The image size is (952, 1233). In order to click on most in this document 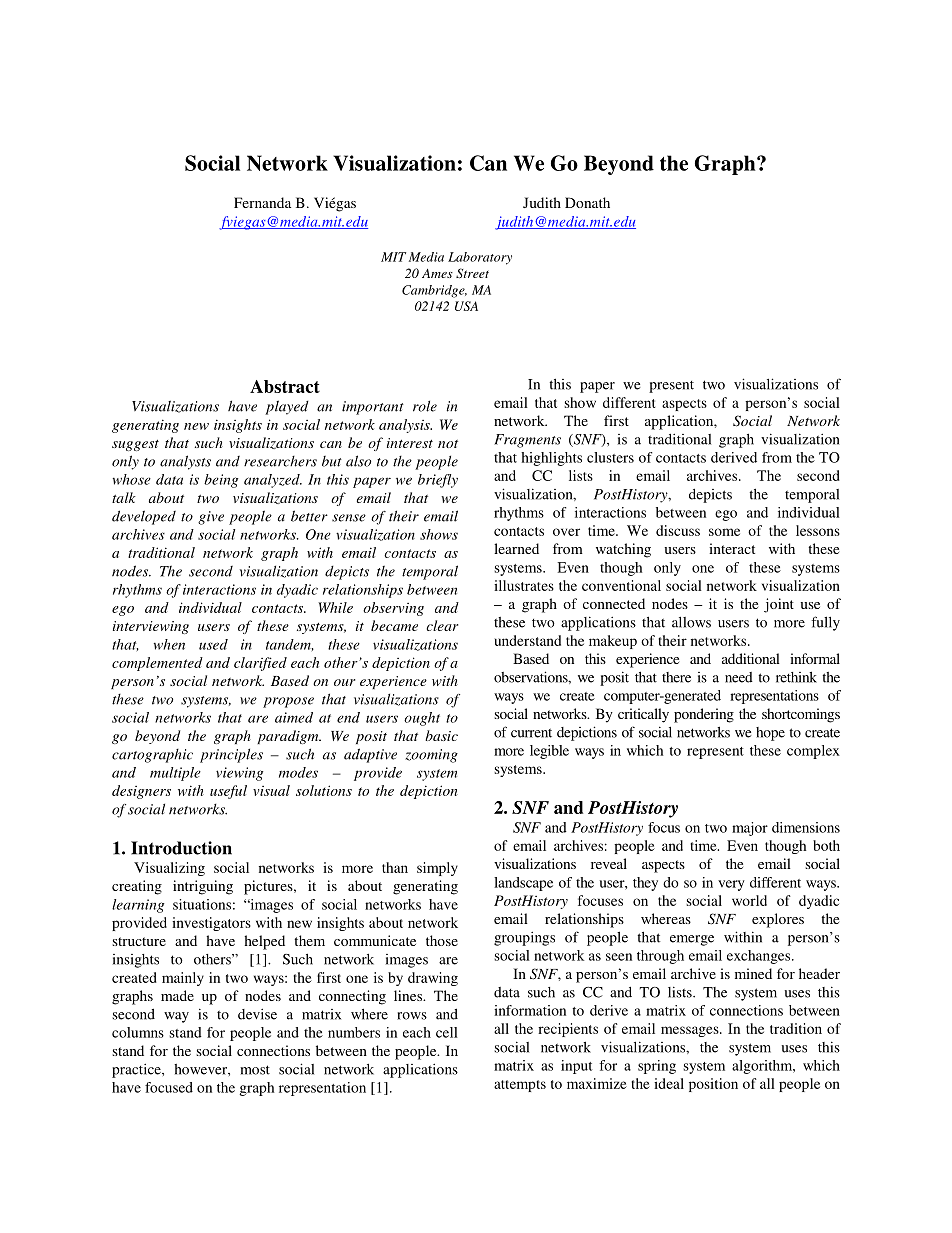, I will do `click(255, 1070)`.
